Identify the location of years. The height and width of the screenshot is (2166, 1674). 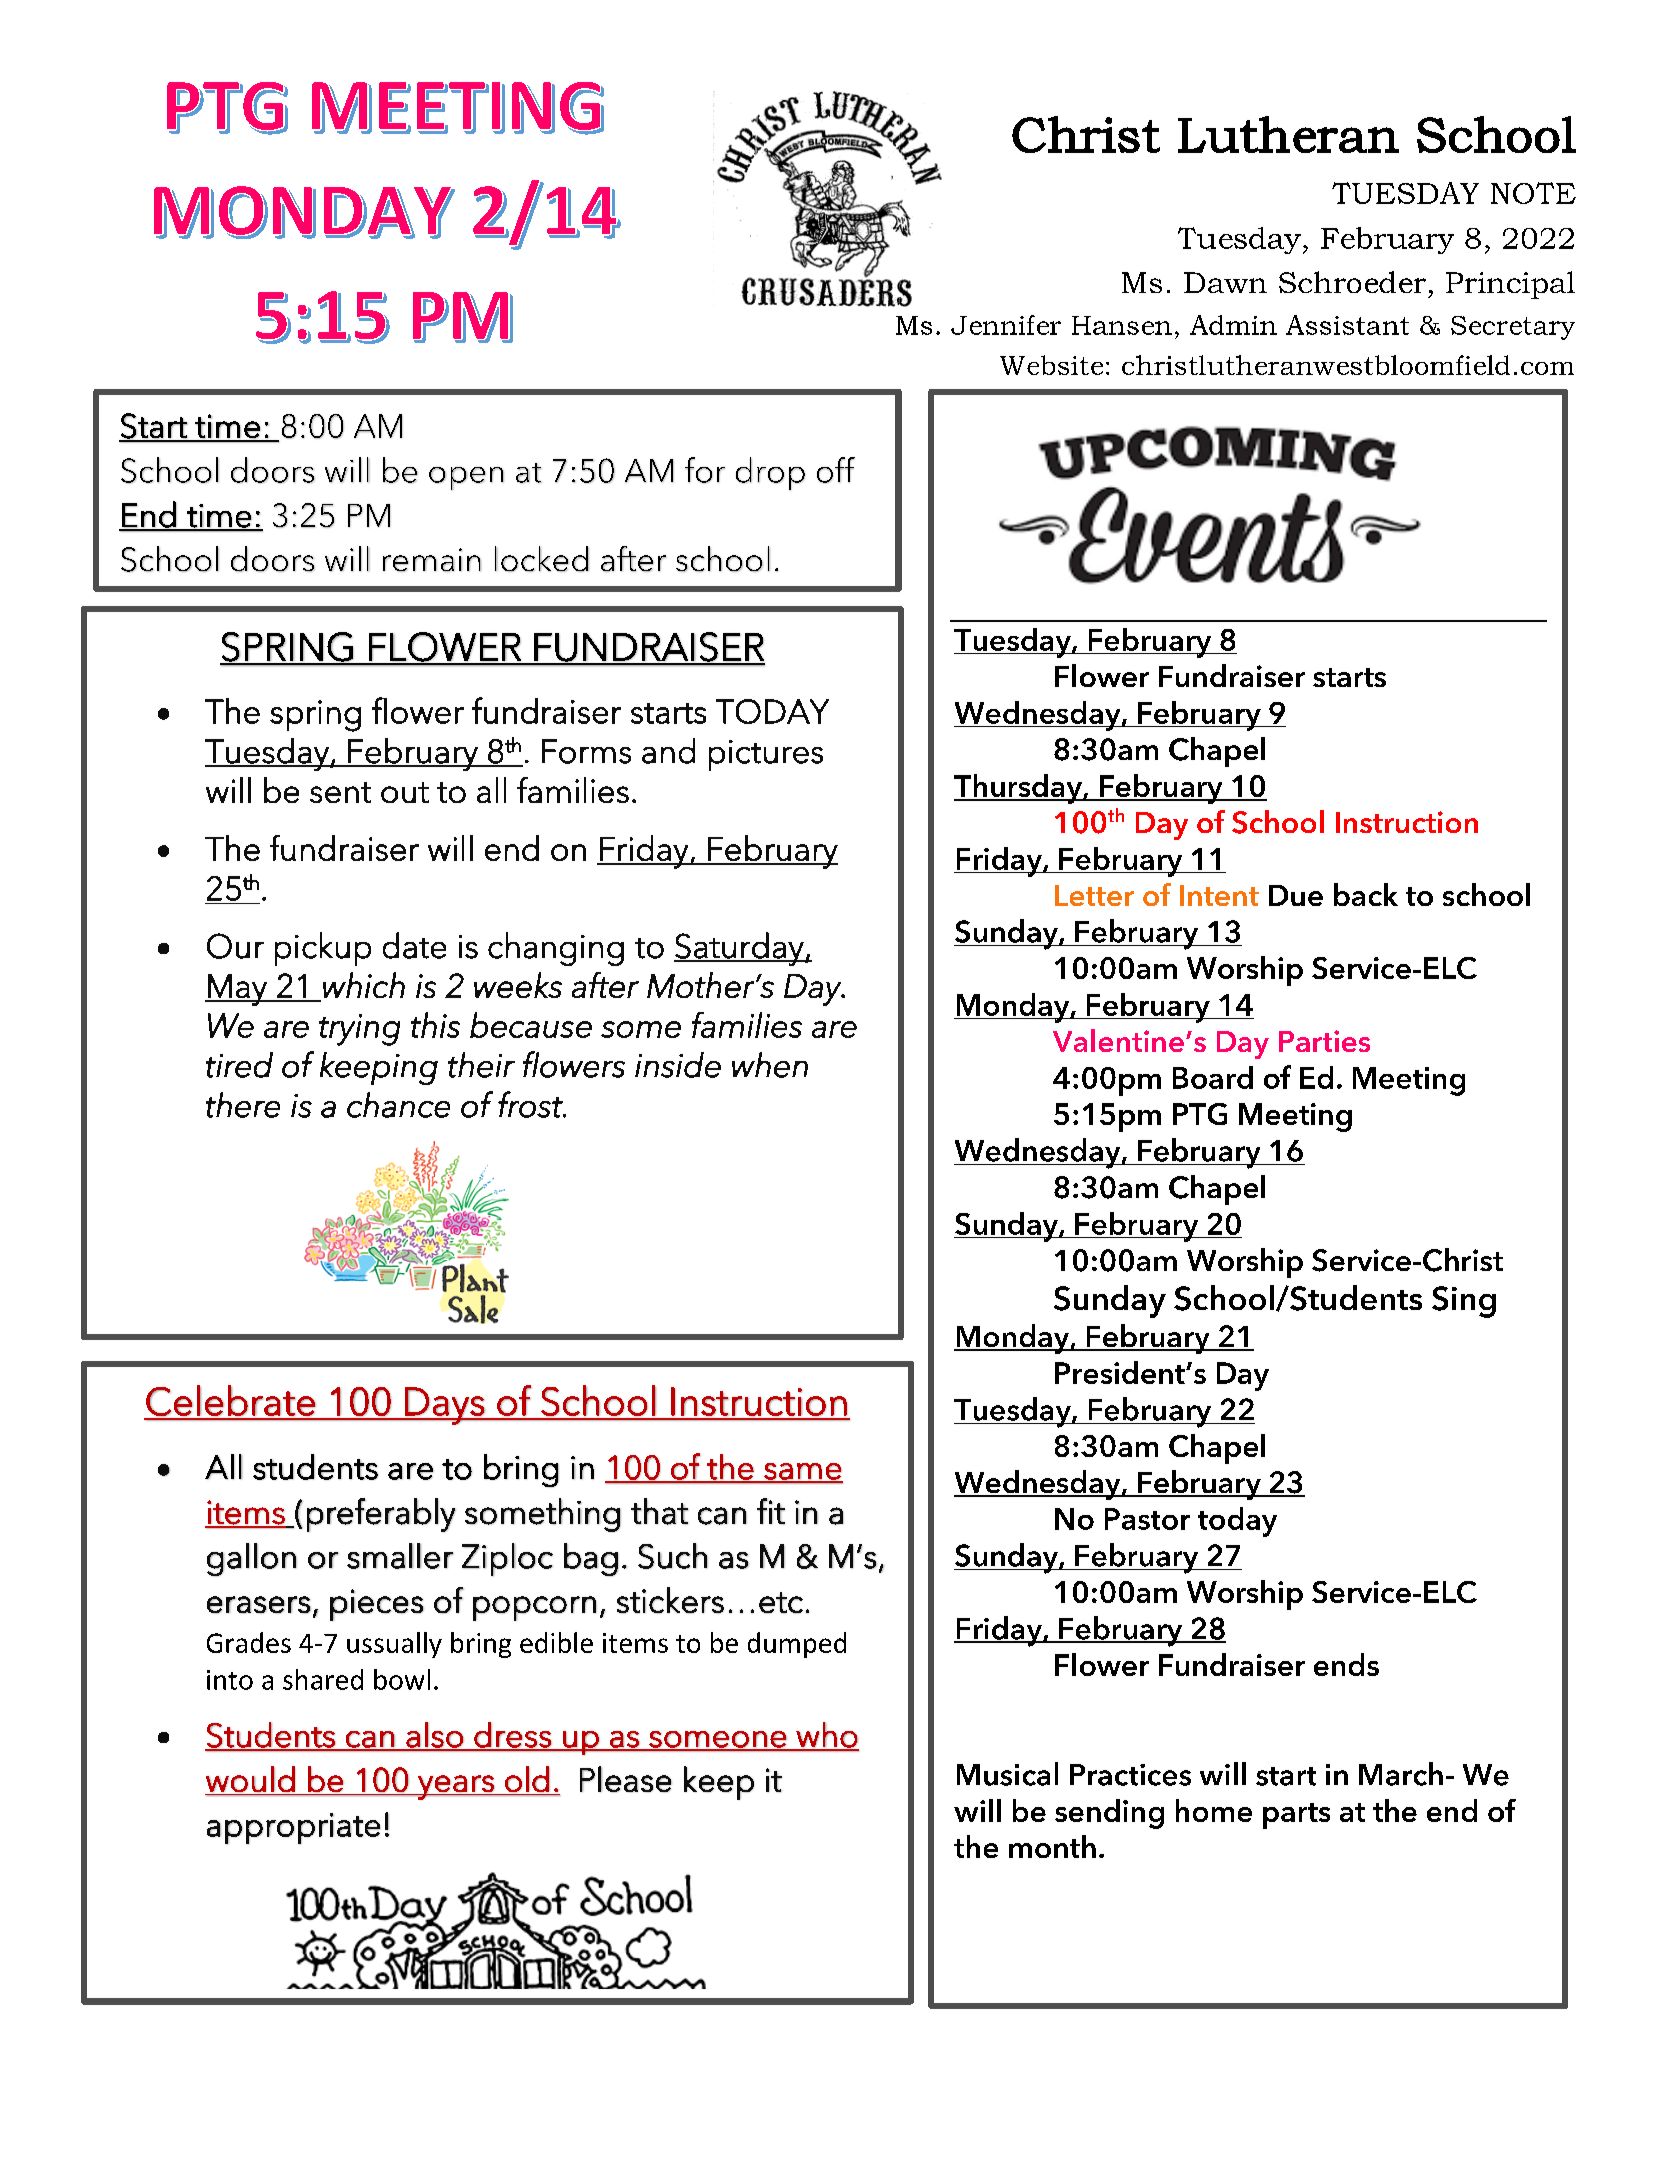
(456, 1787).
